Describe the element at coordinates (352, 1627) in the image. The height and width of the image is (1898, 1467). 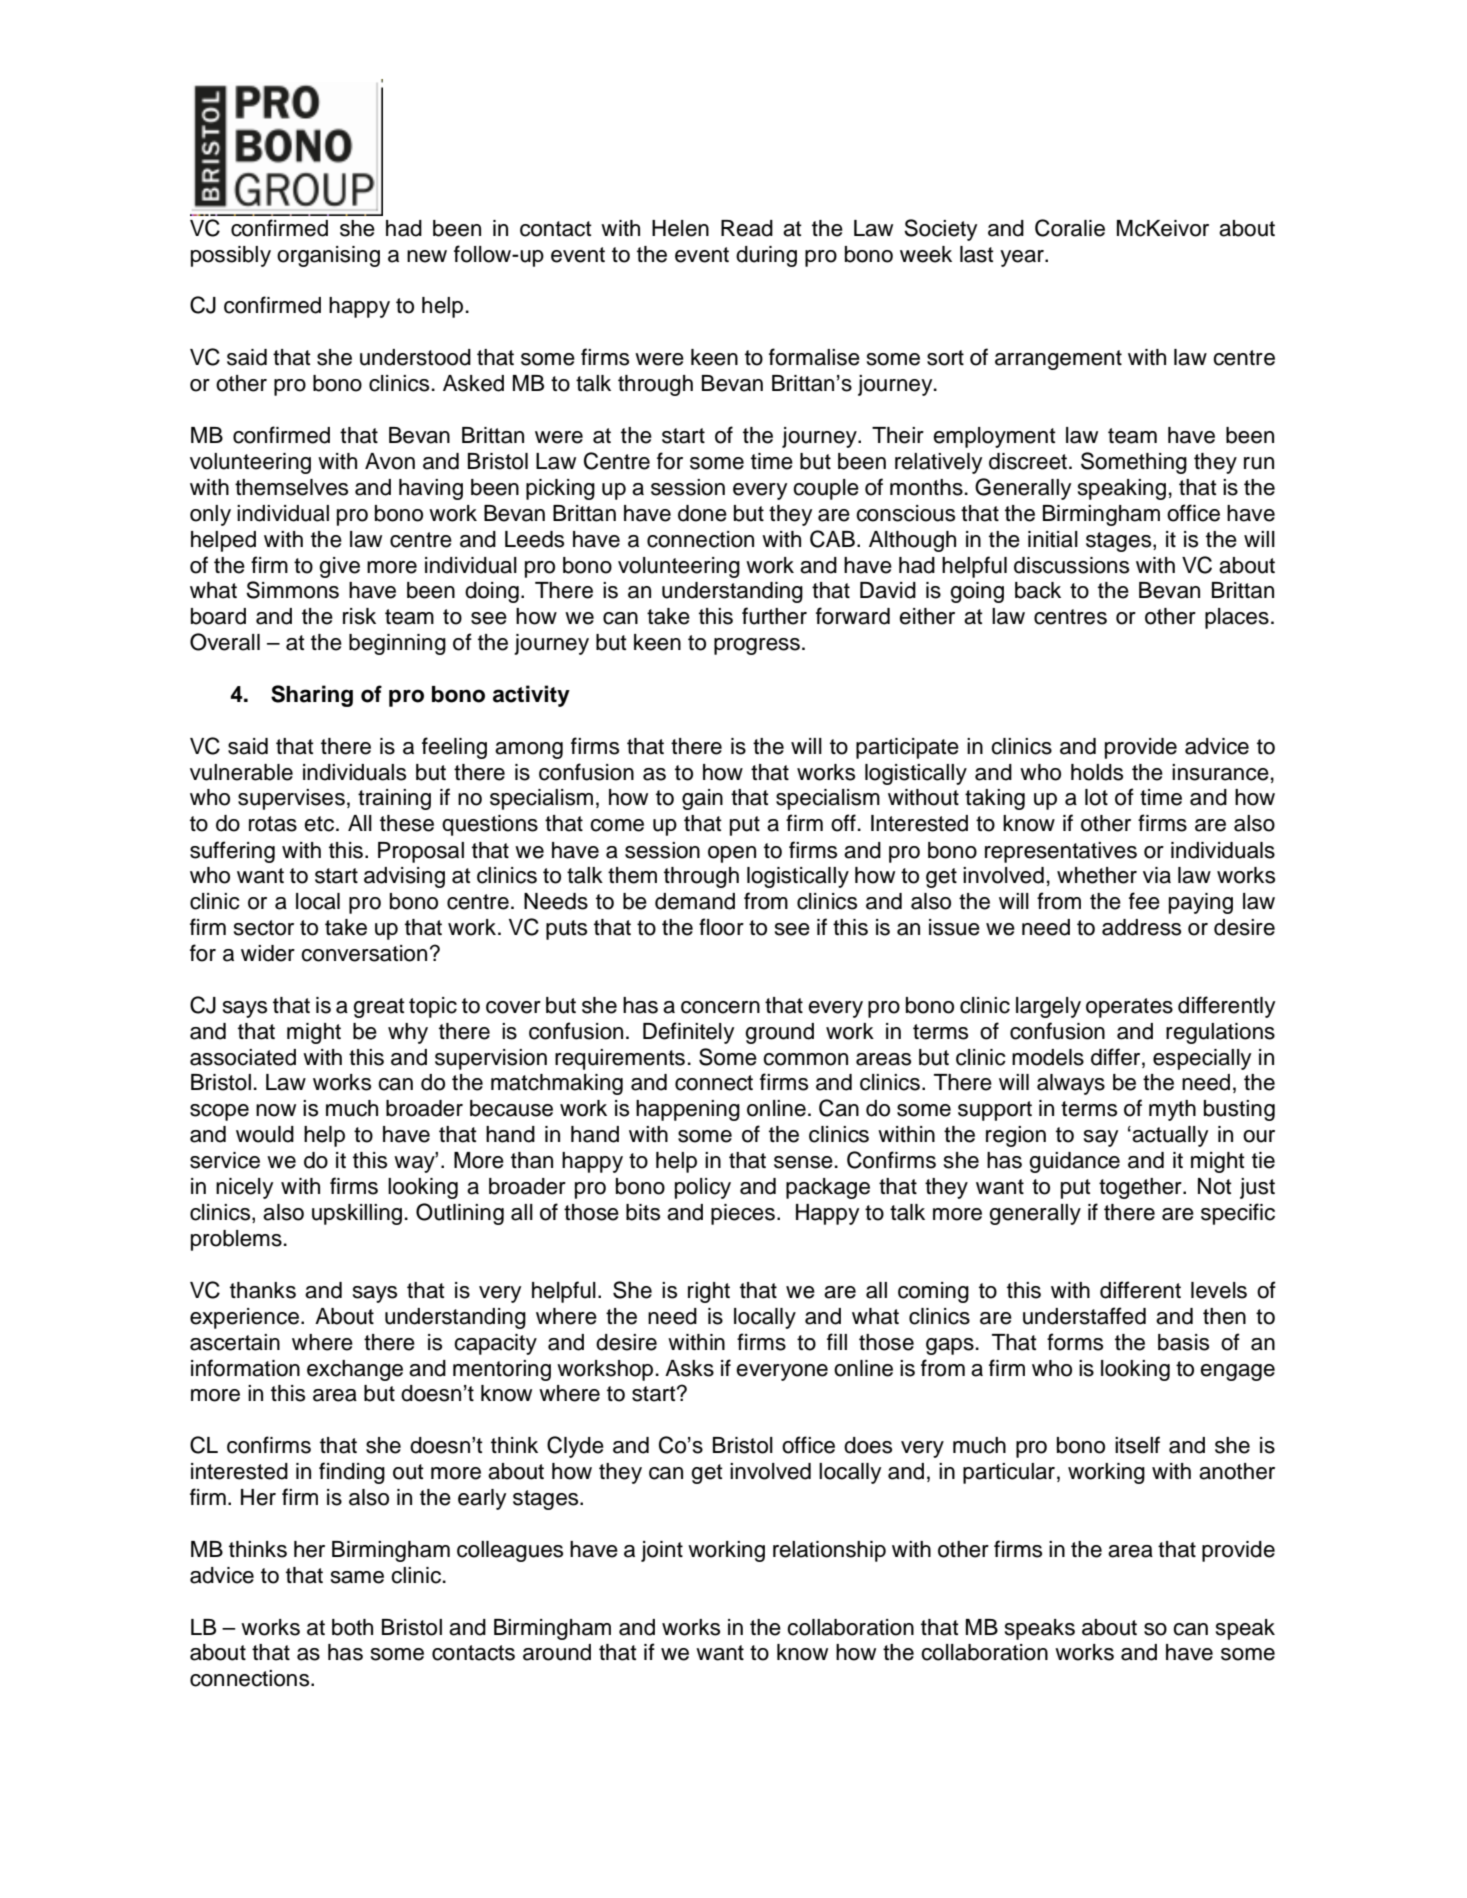
I see `both` at that location.
